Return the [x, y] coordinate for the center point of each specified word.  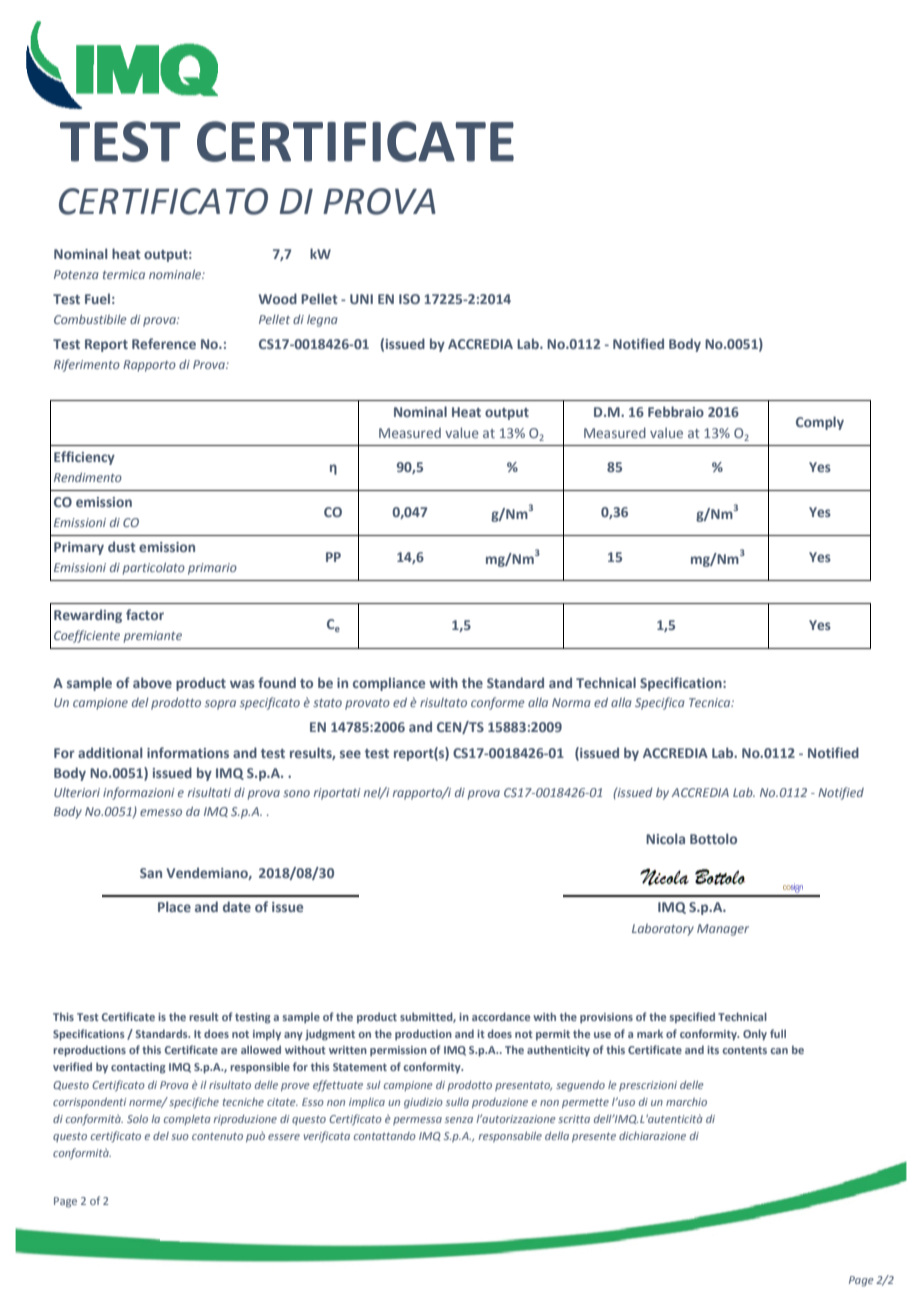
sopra [220, 705]
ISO [409, 299]
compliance [389, 684]
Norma [571, 702]
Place [174, 906]
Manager [723, 930]
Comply [820, 423]
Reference [164, 343]
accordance [501, 1016]
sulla [457, 1101]
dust [122, 546]
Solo [137, 1118]
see [350, 754]
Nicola [665, 838]
